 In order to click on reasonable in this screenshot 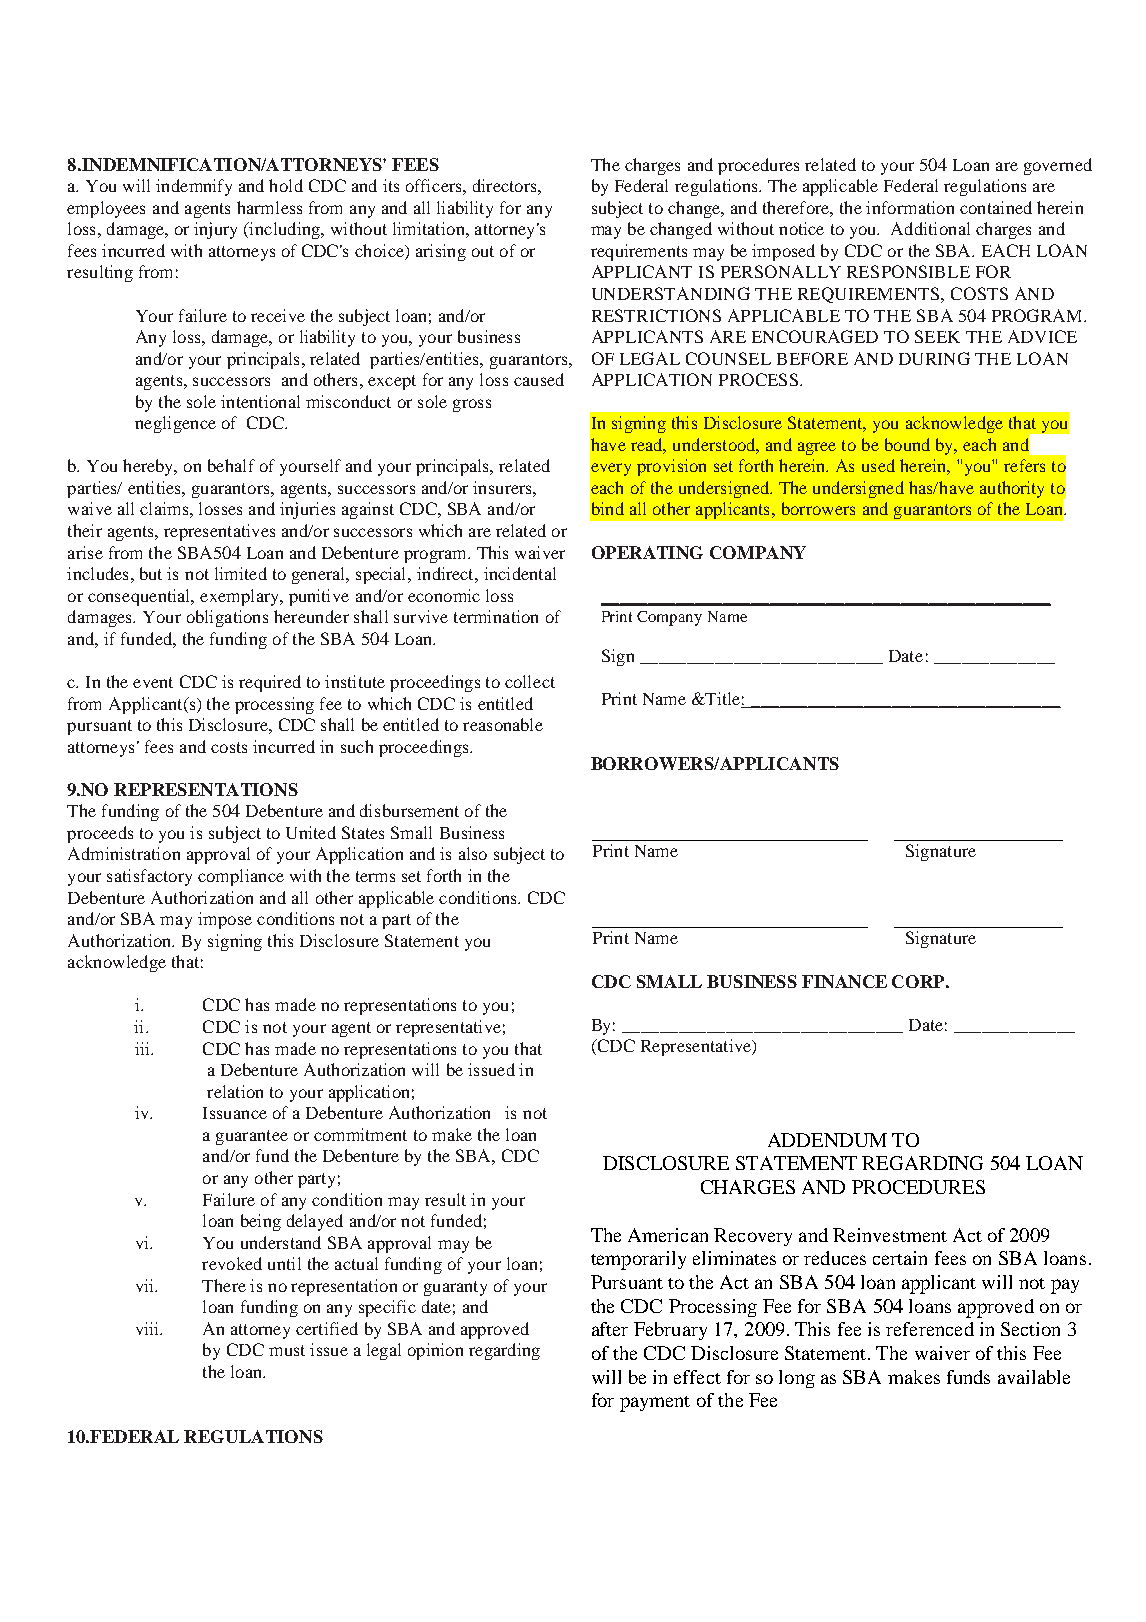, I will do `click(503, 724)`.
